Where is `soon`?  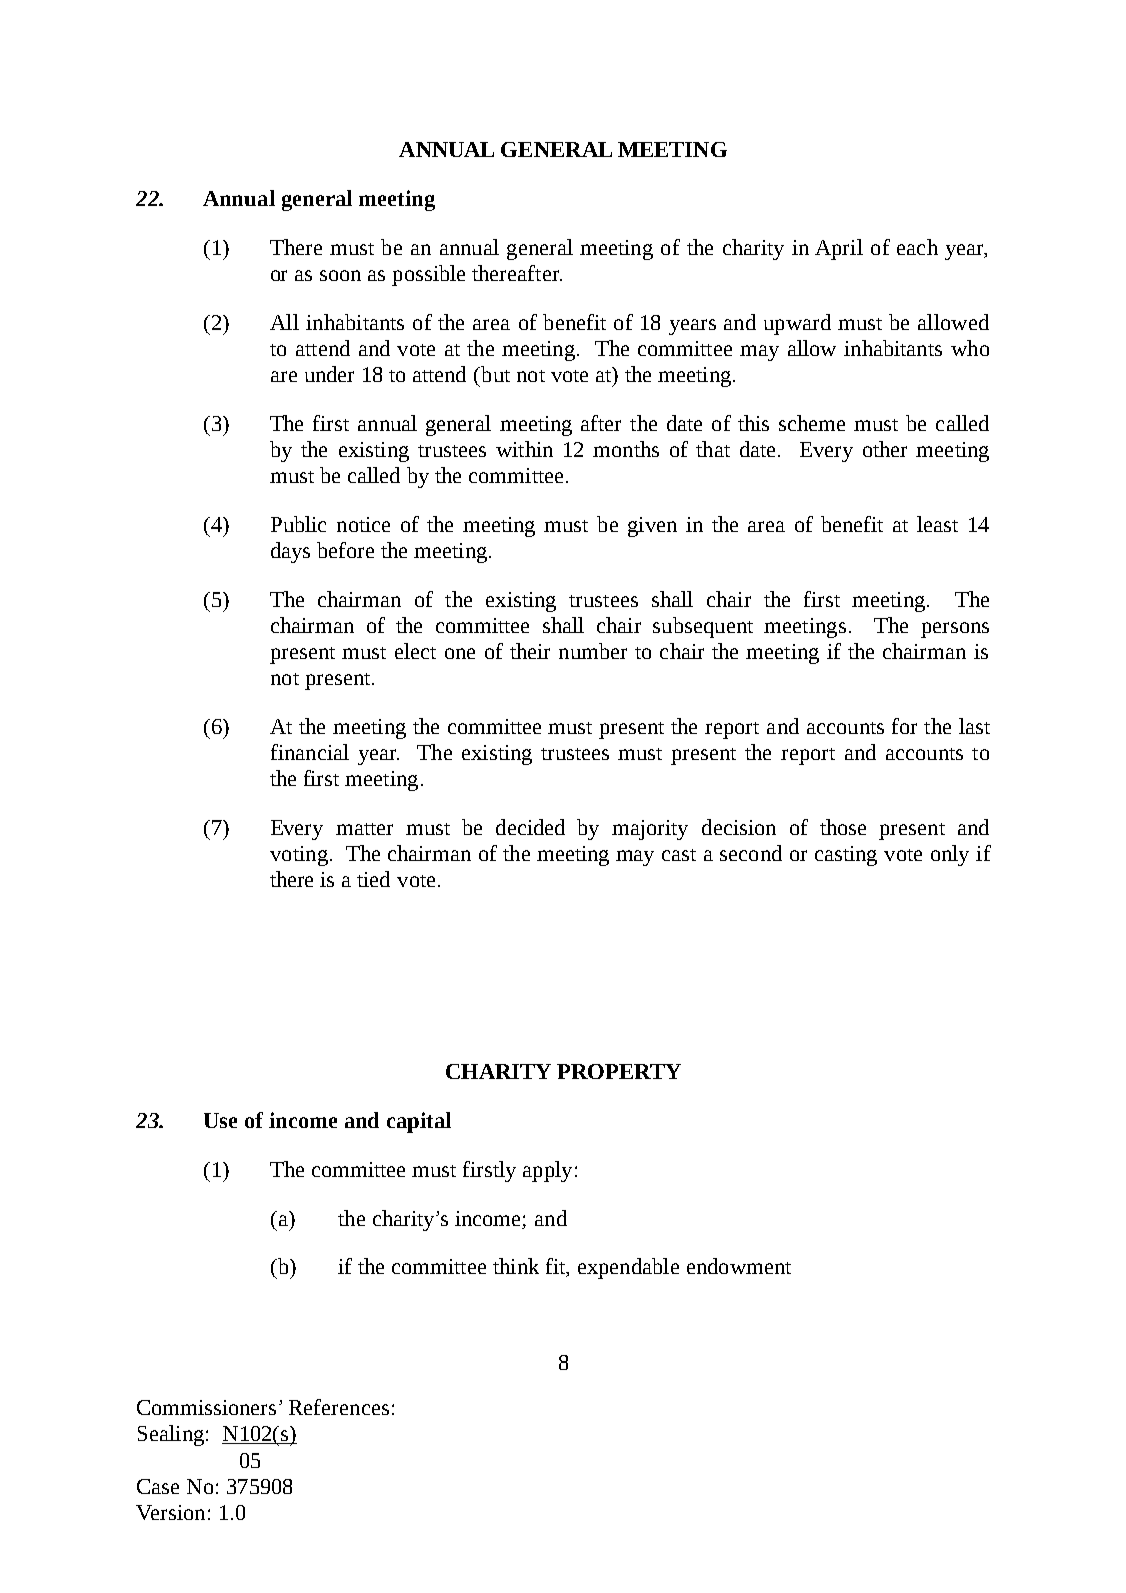
soon is located at coordinates (340, 275).
